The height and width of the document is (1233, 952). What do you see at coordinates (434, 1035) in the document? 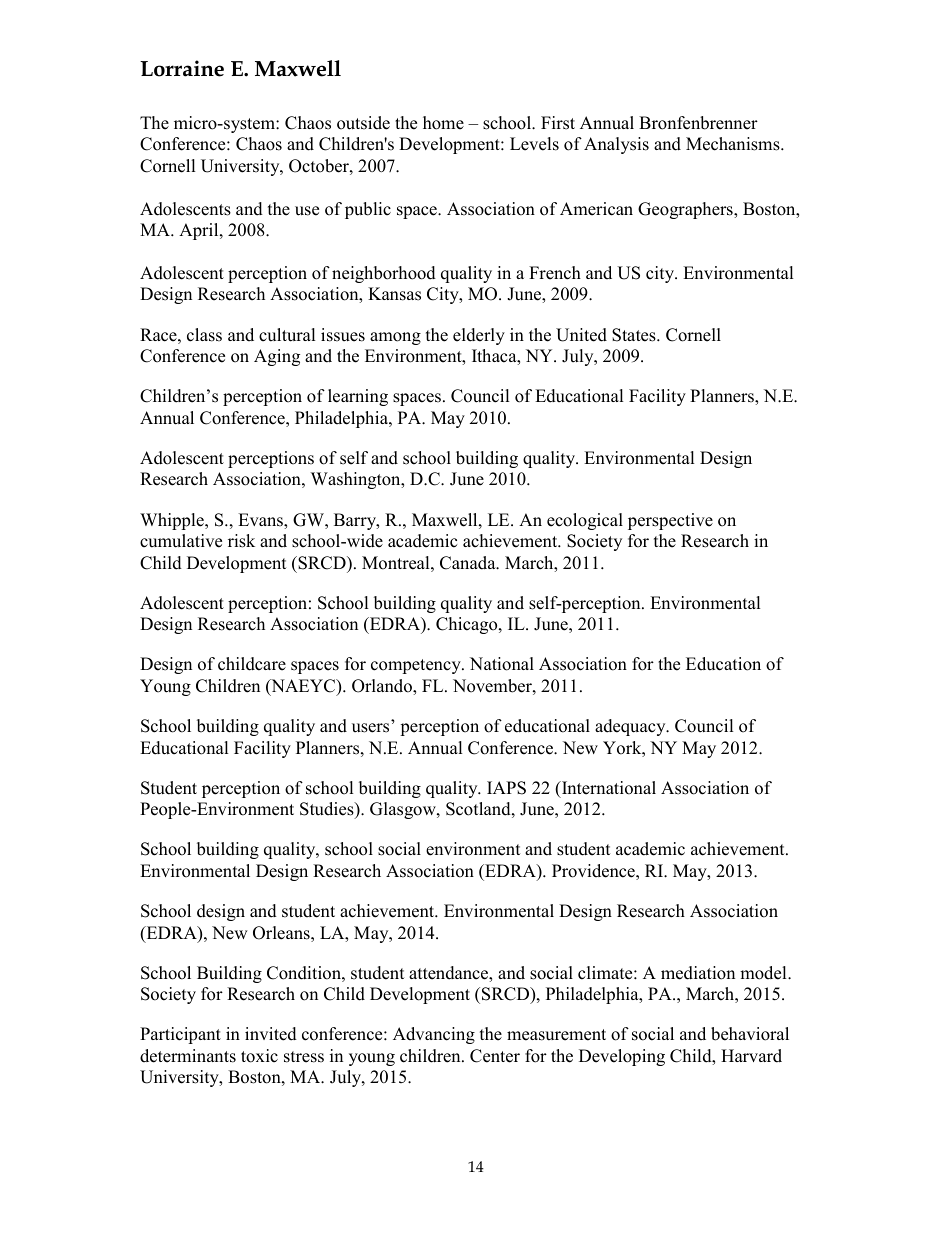
I see `Advancing` at bounding box center [434, 1035].
